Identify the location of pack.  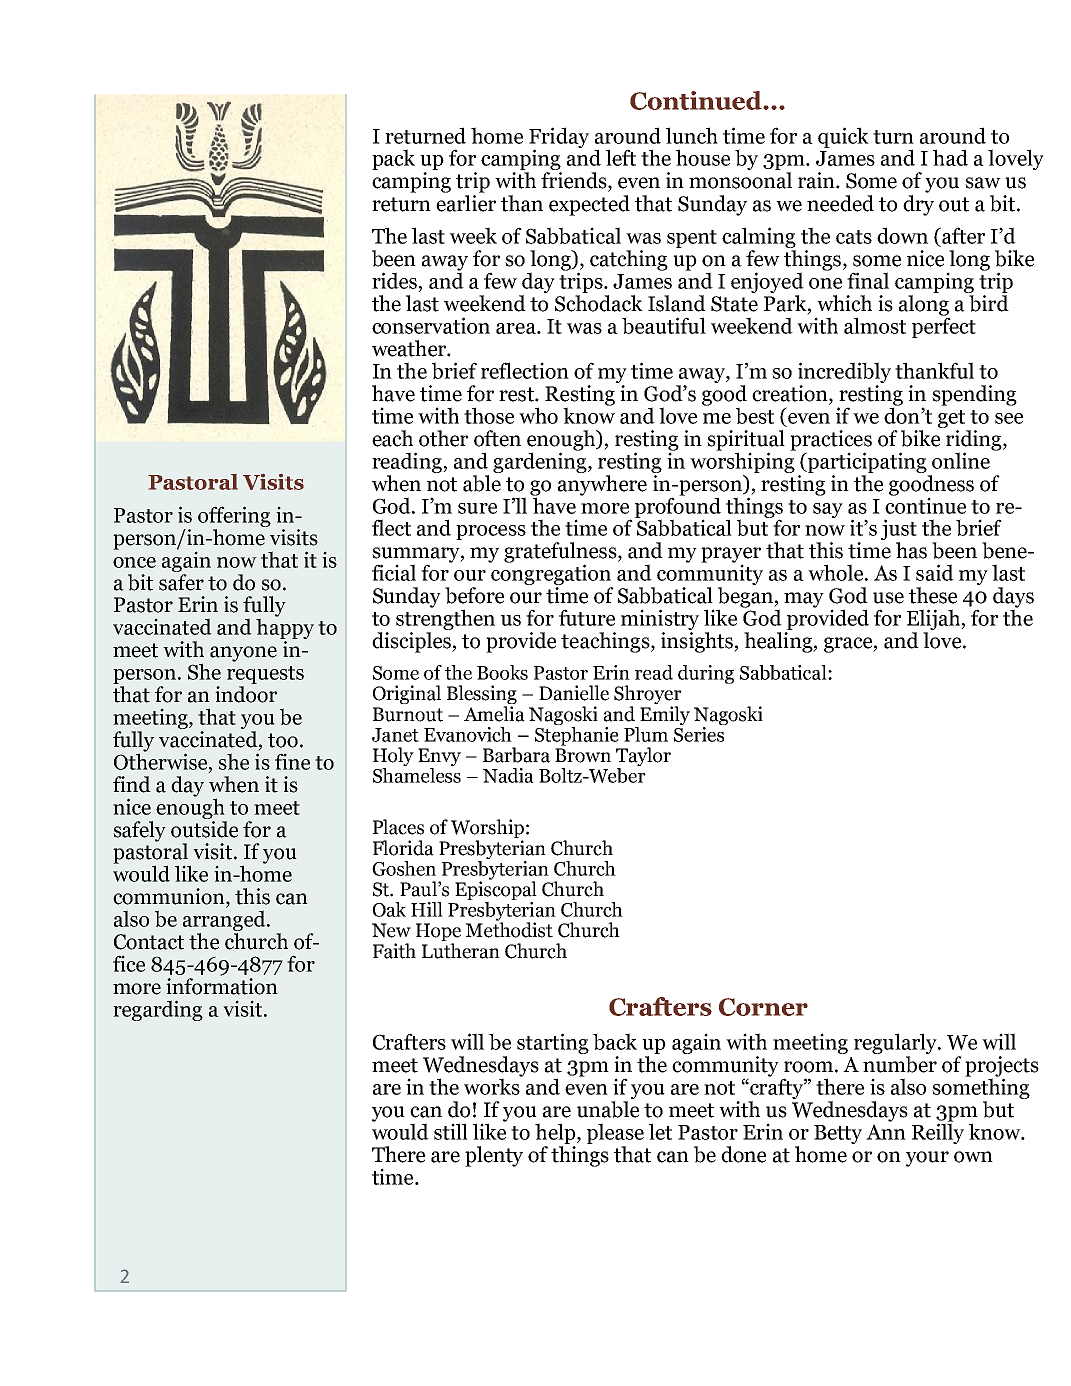
(393, 159).
